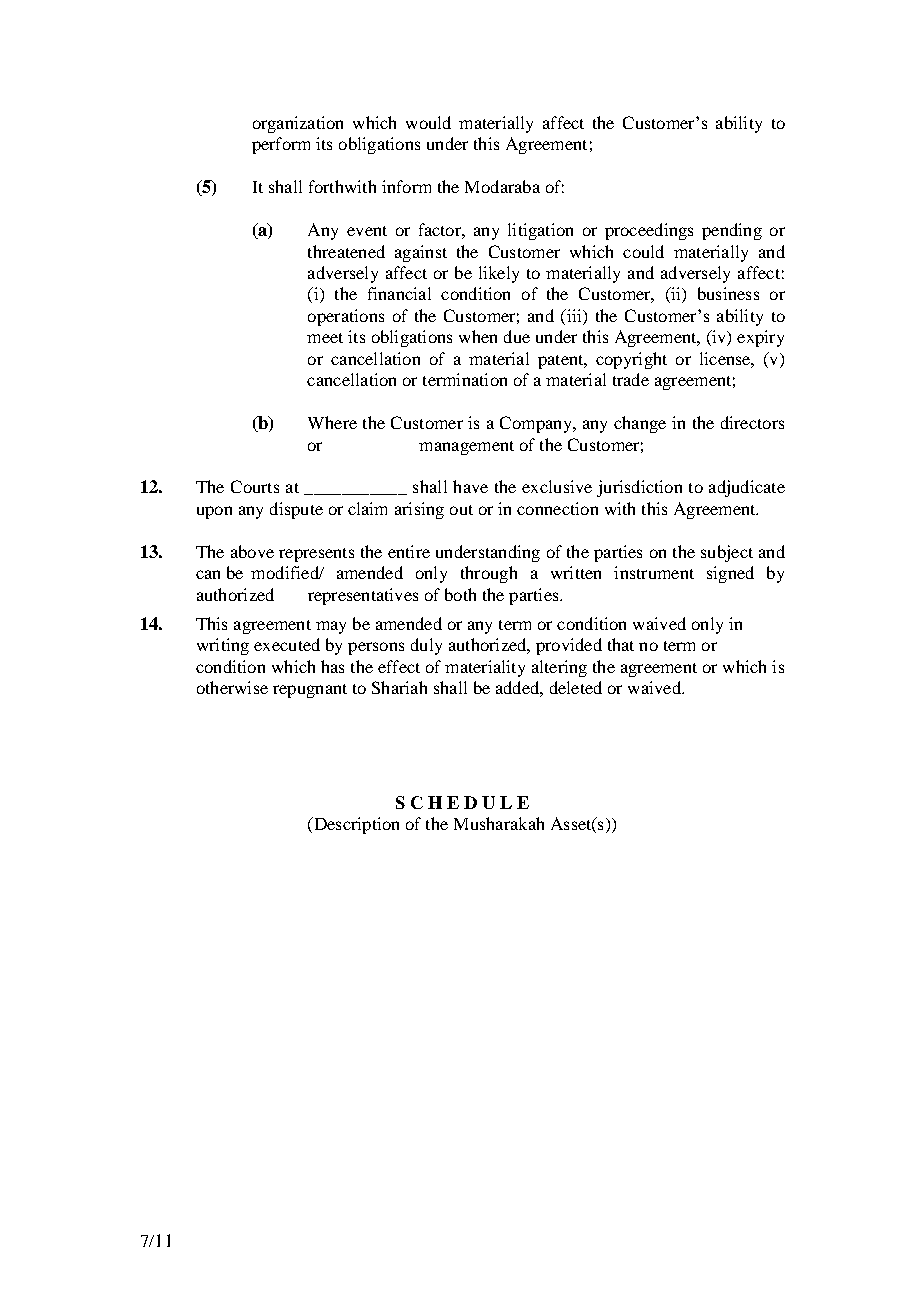 This page has height=1308, width=924. I want to click on perform, so click(281, 145).
